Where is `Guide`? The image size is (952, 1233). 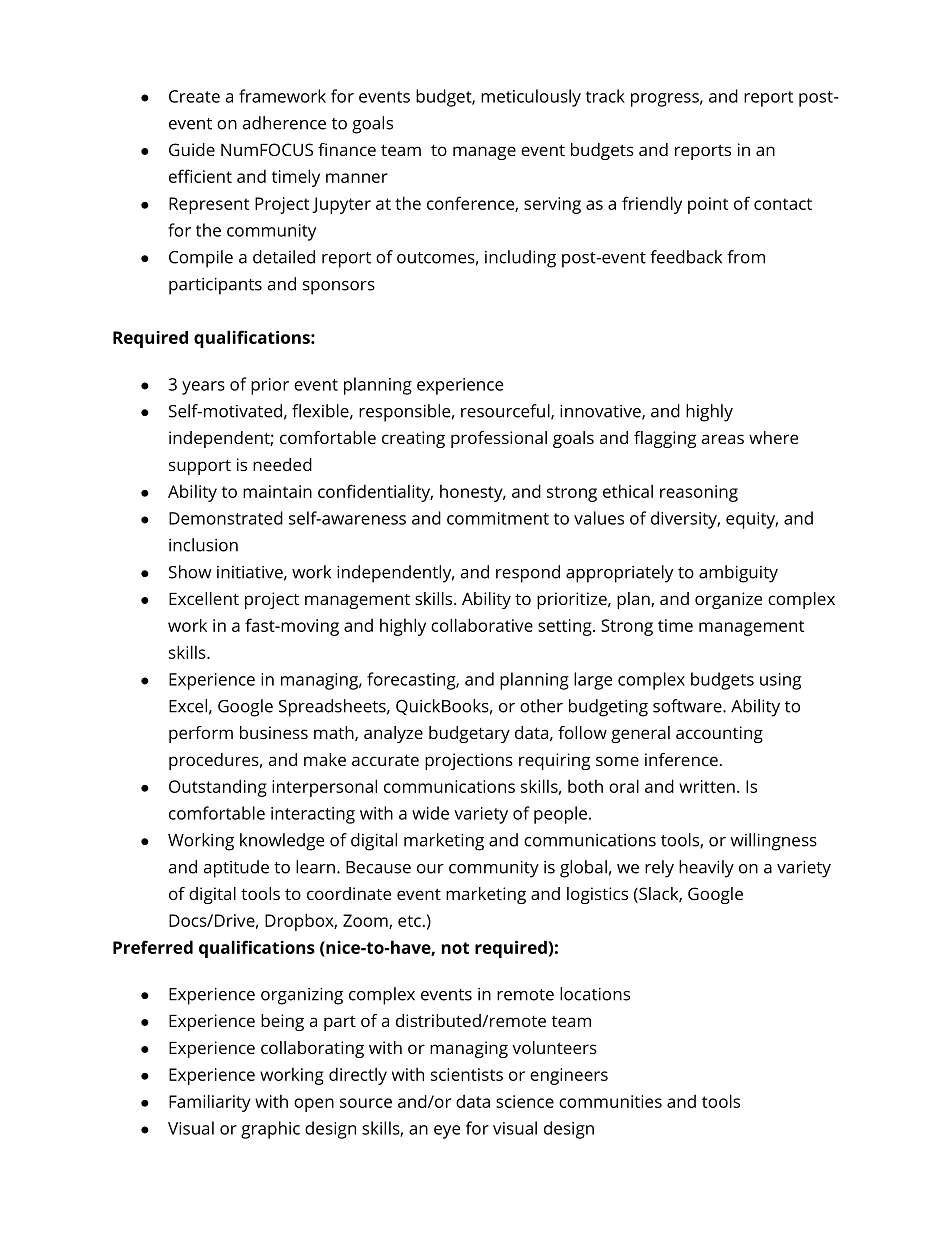 Guide is located at coordinates (192, 149).
